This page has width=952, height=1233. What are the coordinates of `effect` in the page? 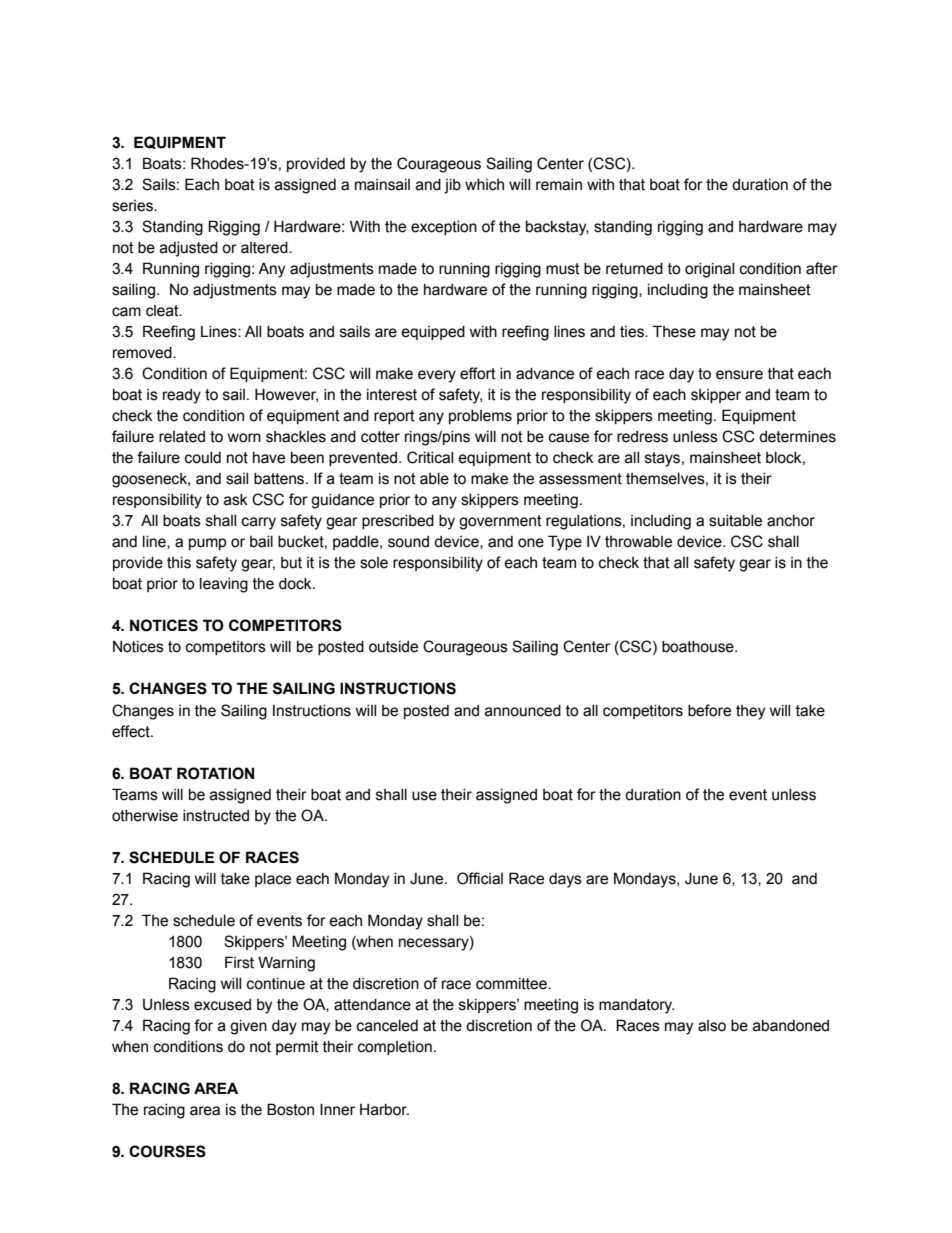 It's located at (132, 731).
